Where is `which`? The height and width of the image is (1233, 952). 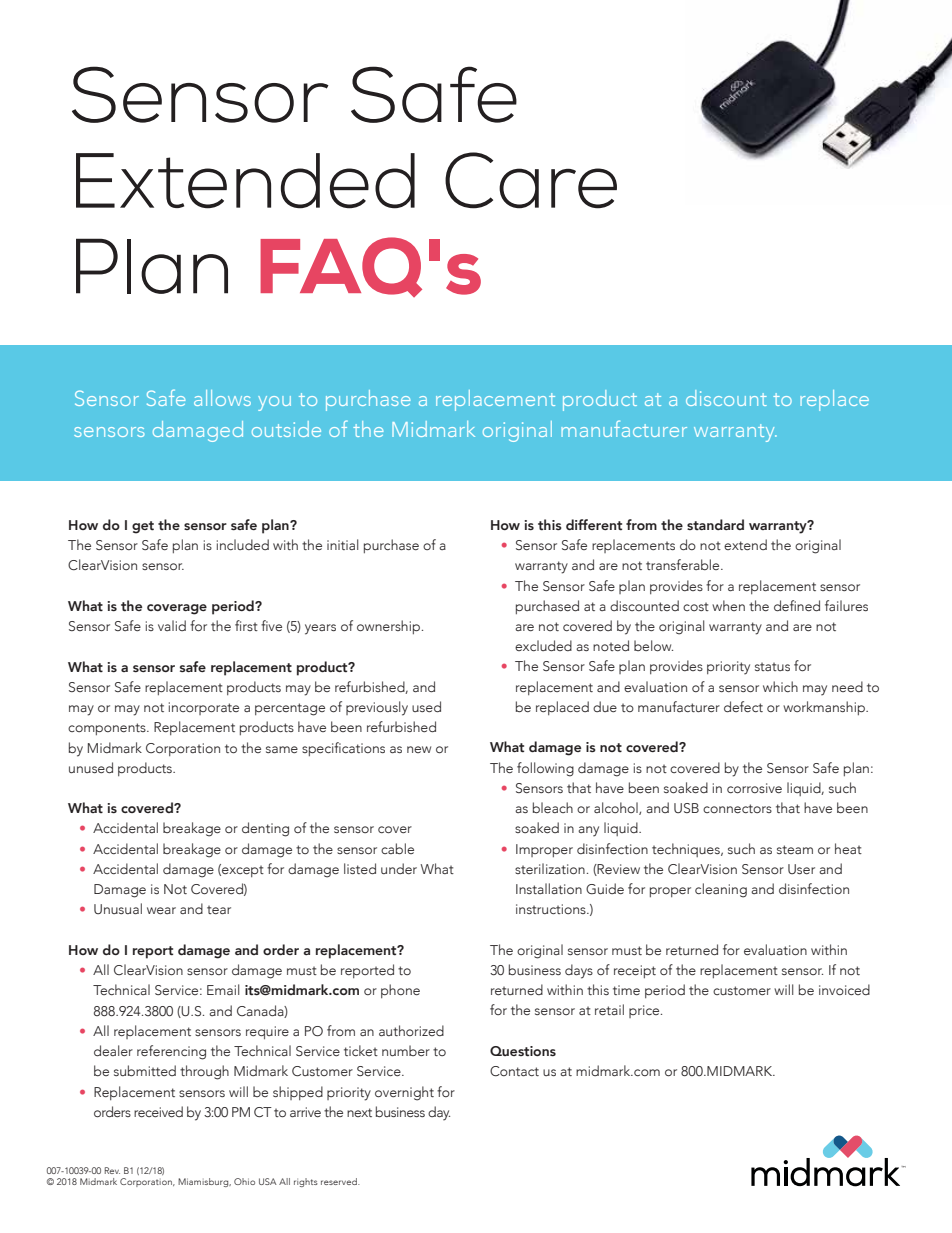 which is located at coordinates (780, 686).
